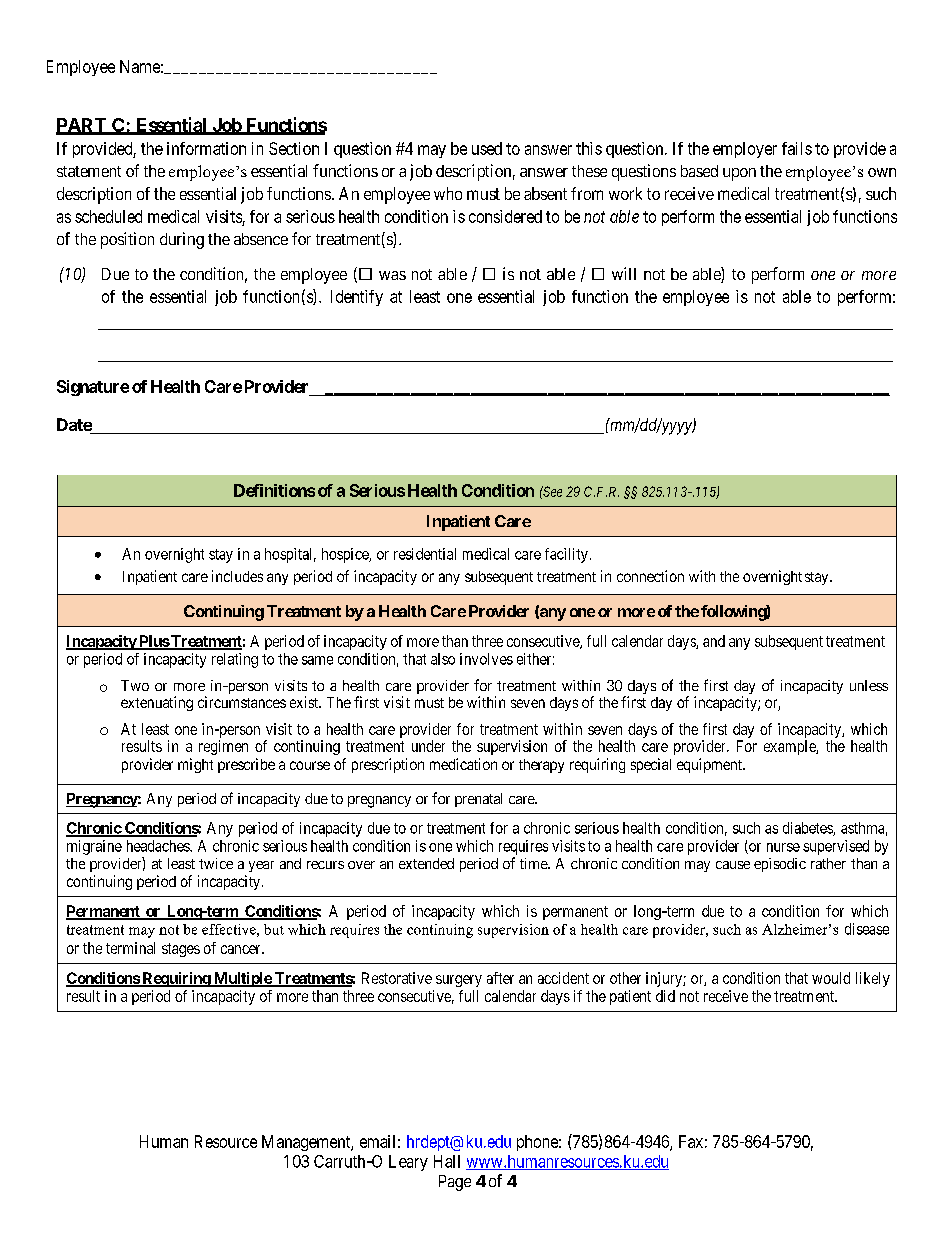 The image size is (952, 1233). Describe the element at coordinates (447, 1161) in the document. I see `Hall` at that location.
